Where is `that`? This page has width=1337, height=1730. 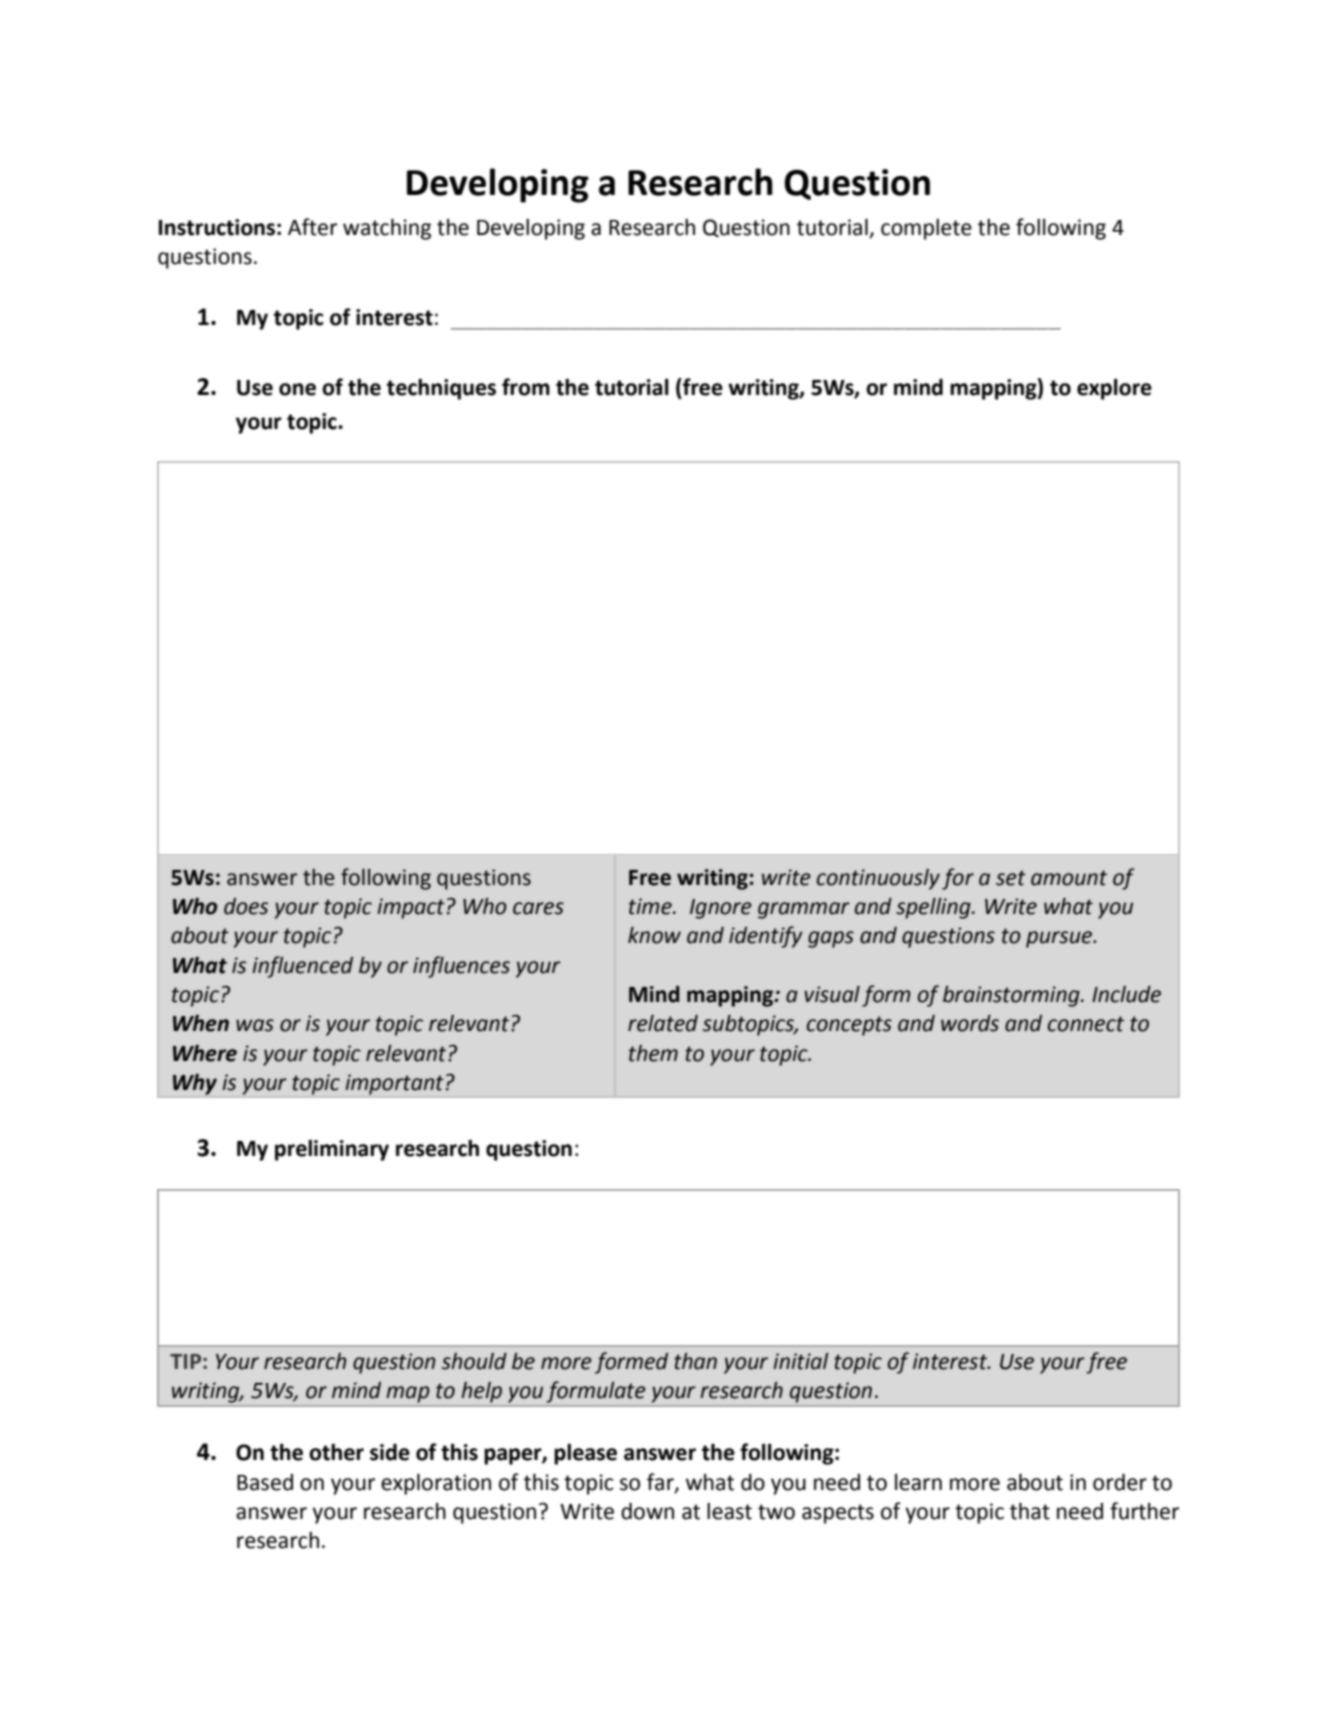 that is located at coordinates (1030, 1511).
